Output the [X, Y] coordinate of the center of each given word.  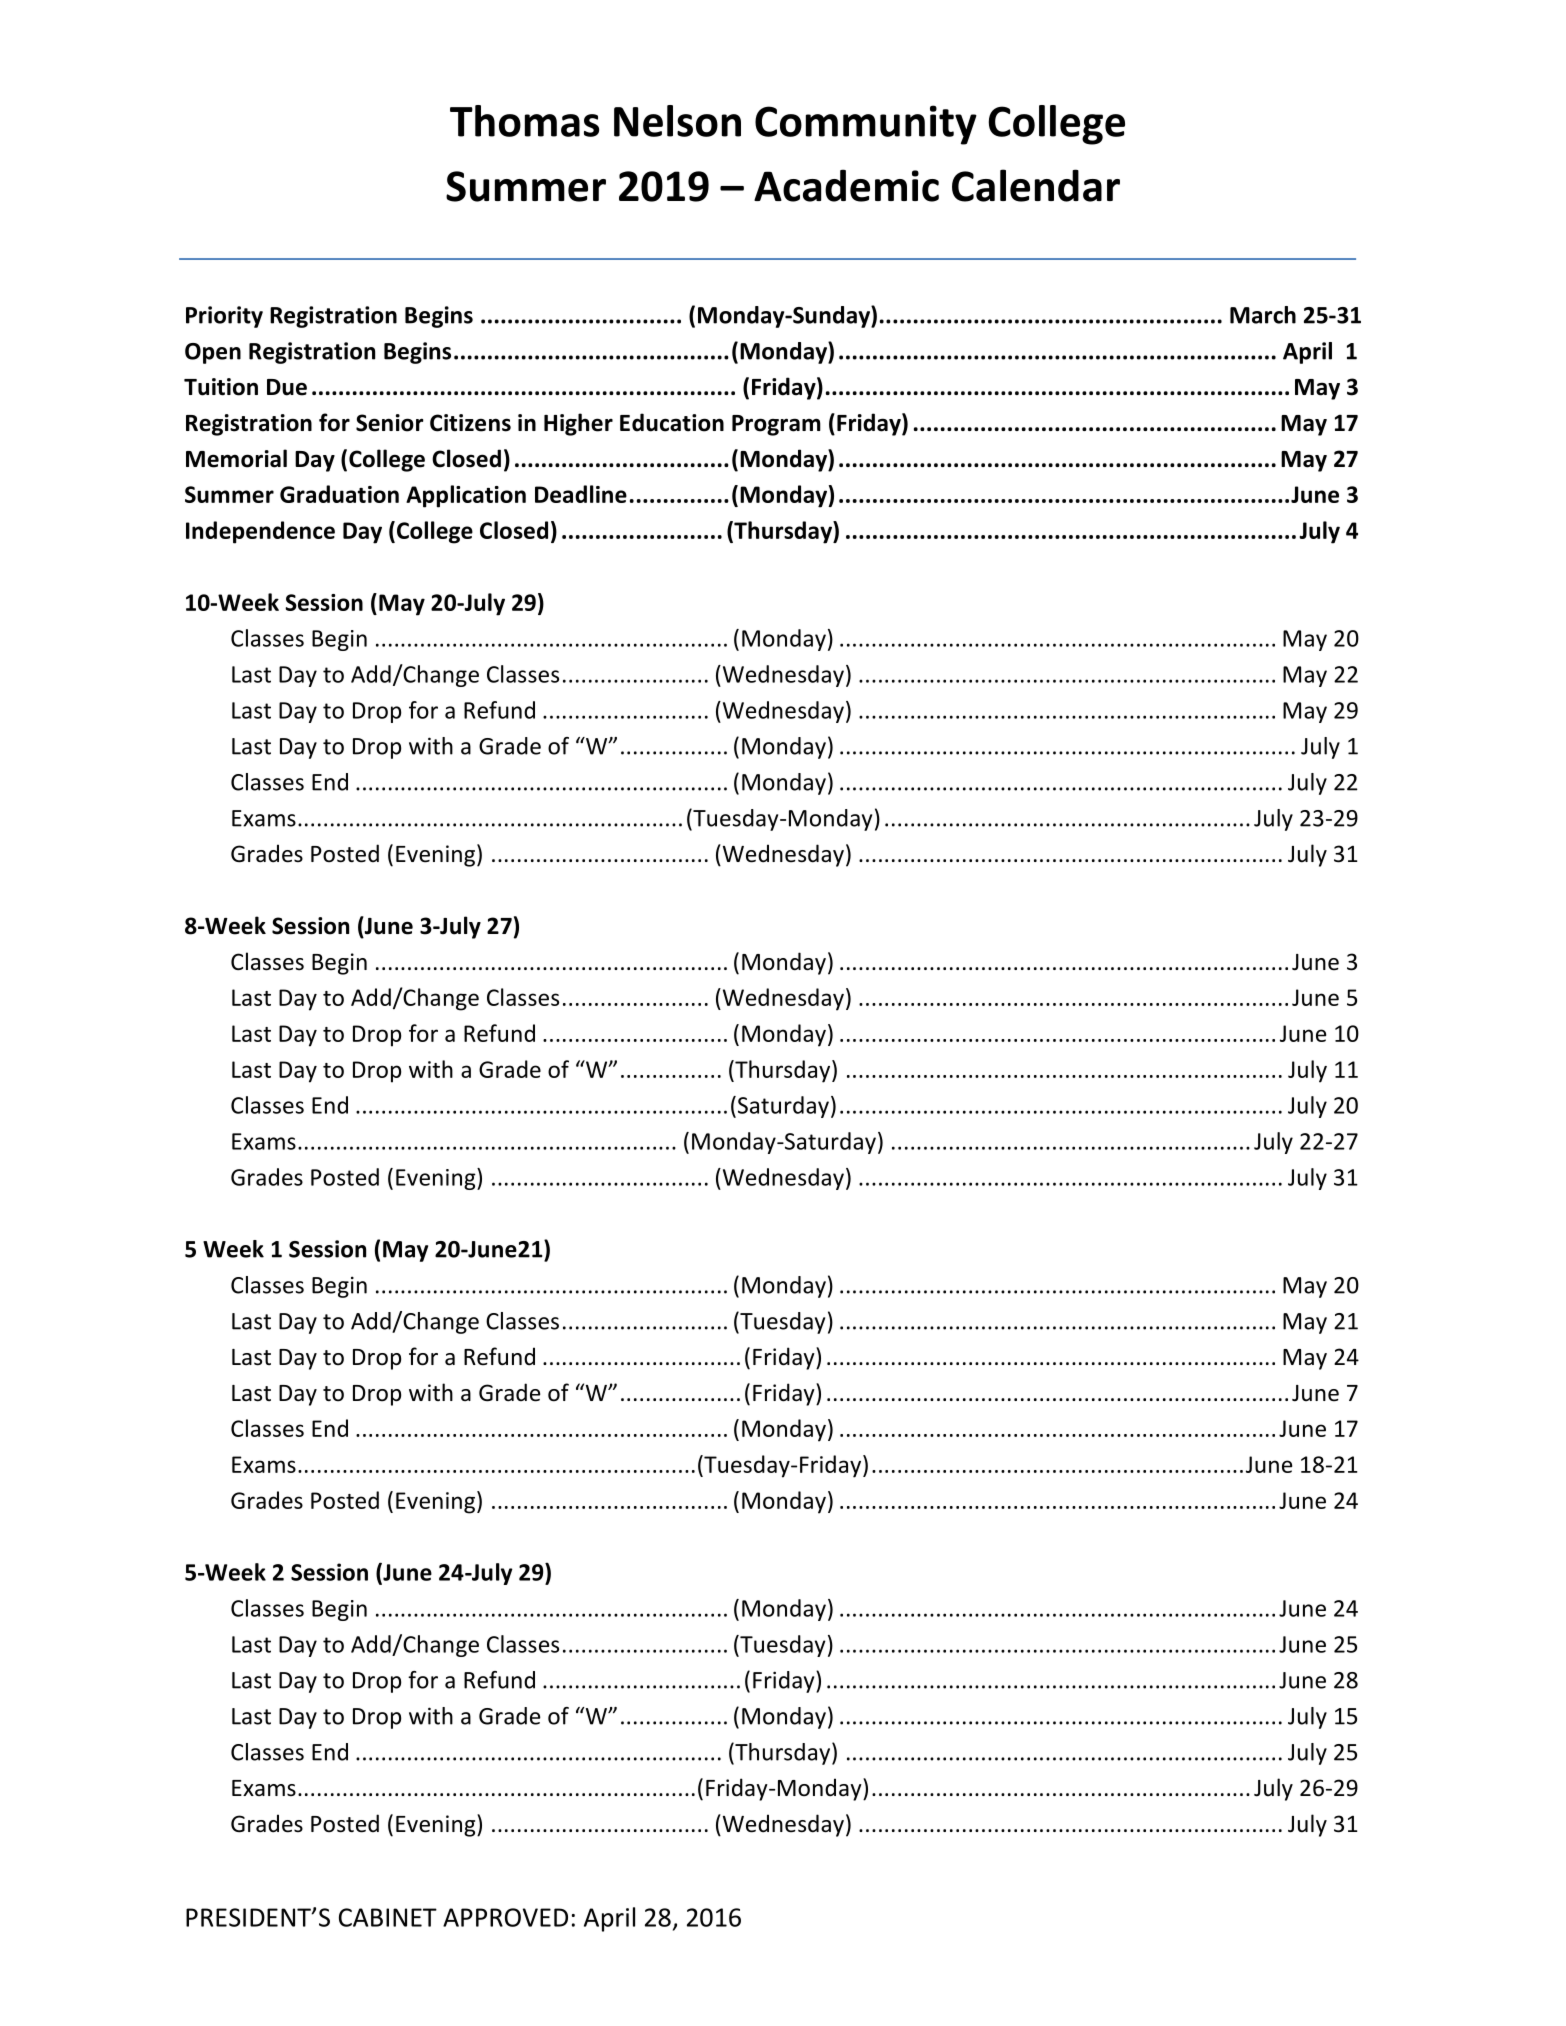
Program [776, 425]
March [1263, 315]
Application [466, 496]
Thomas [524, 121]
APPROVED [505, 1917]
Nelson [677, 121]
